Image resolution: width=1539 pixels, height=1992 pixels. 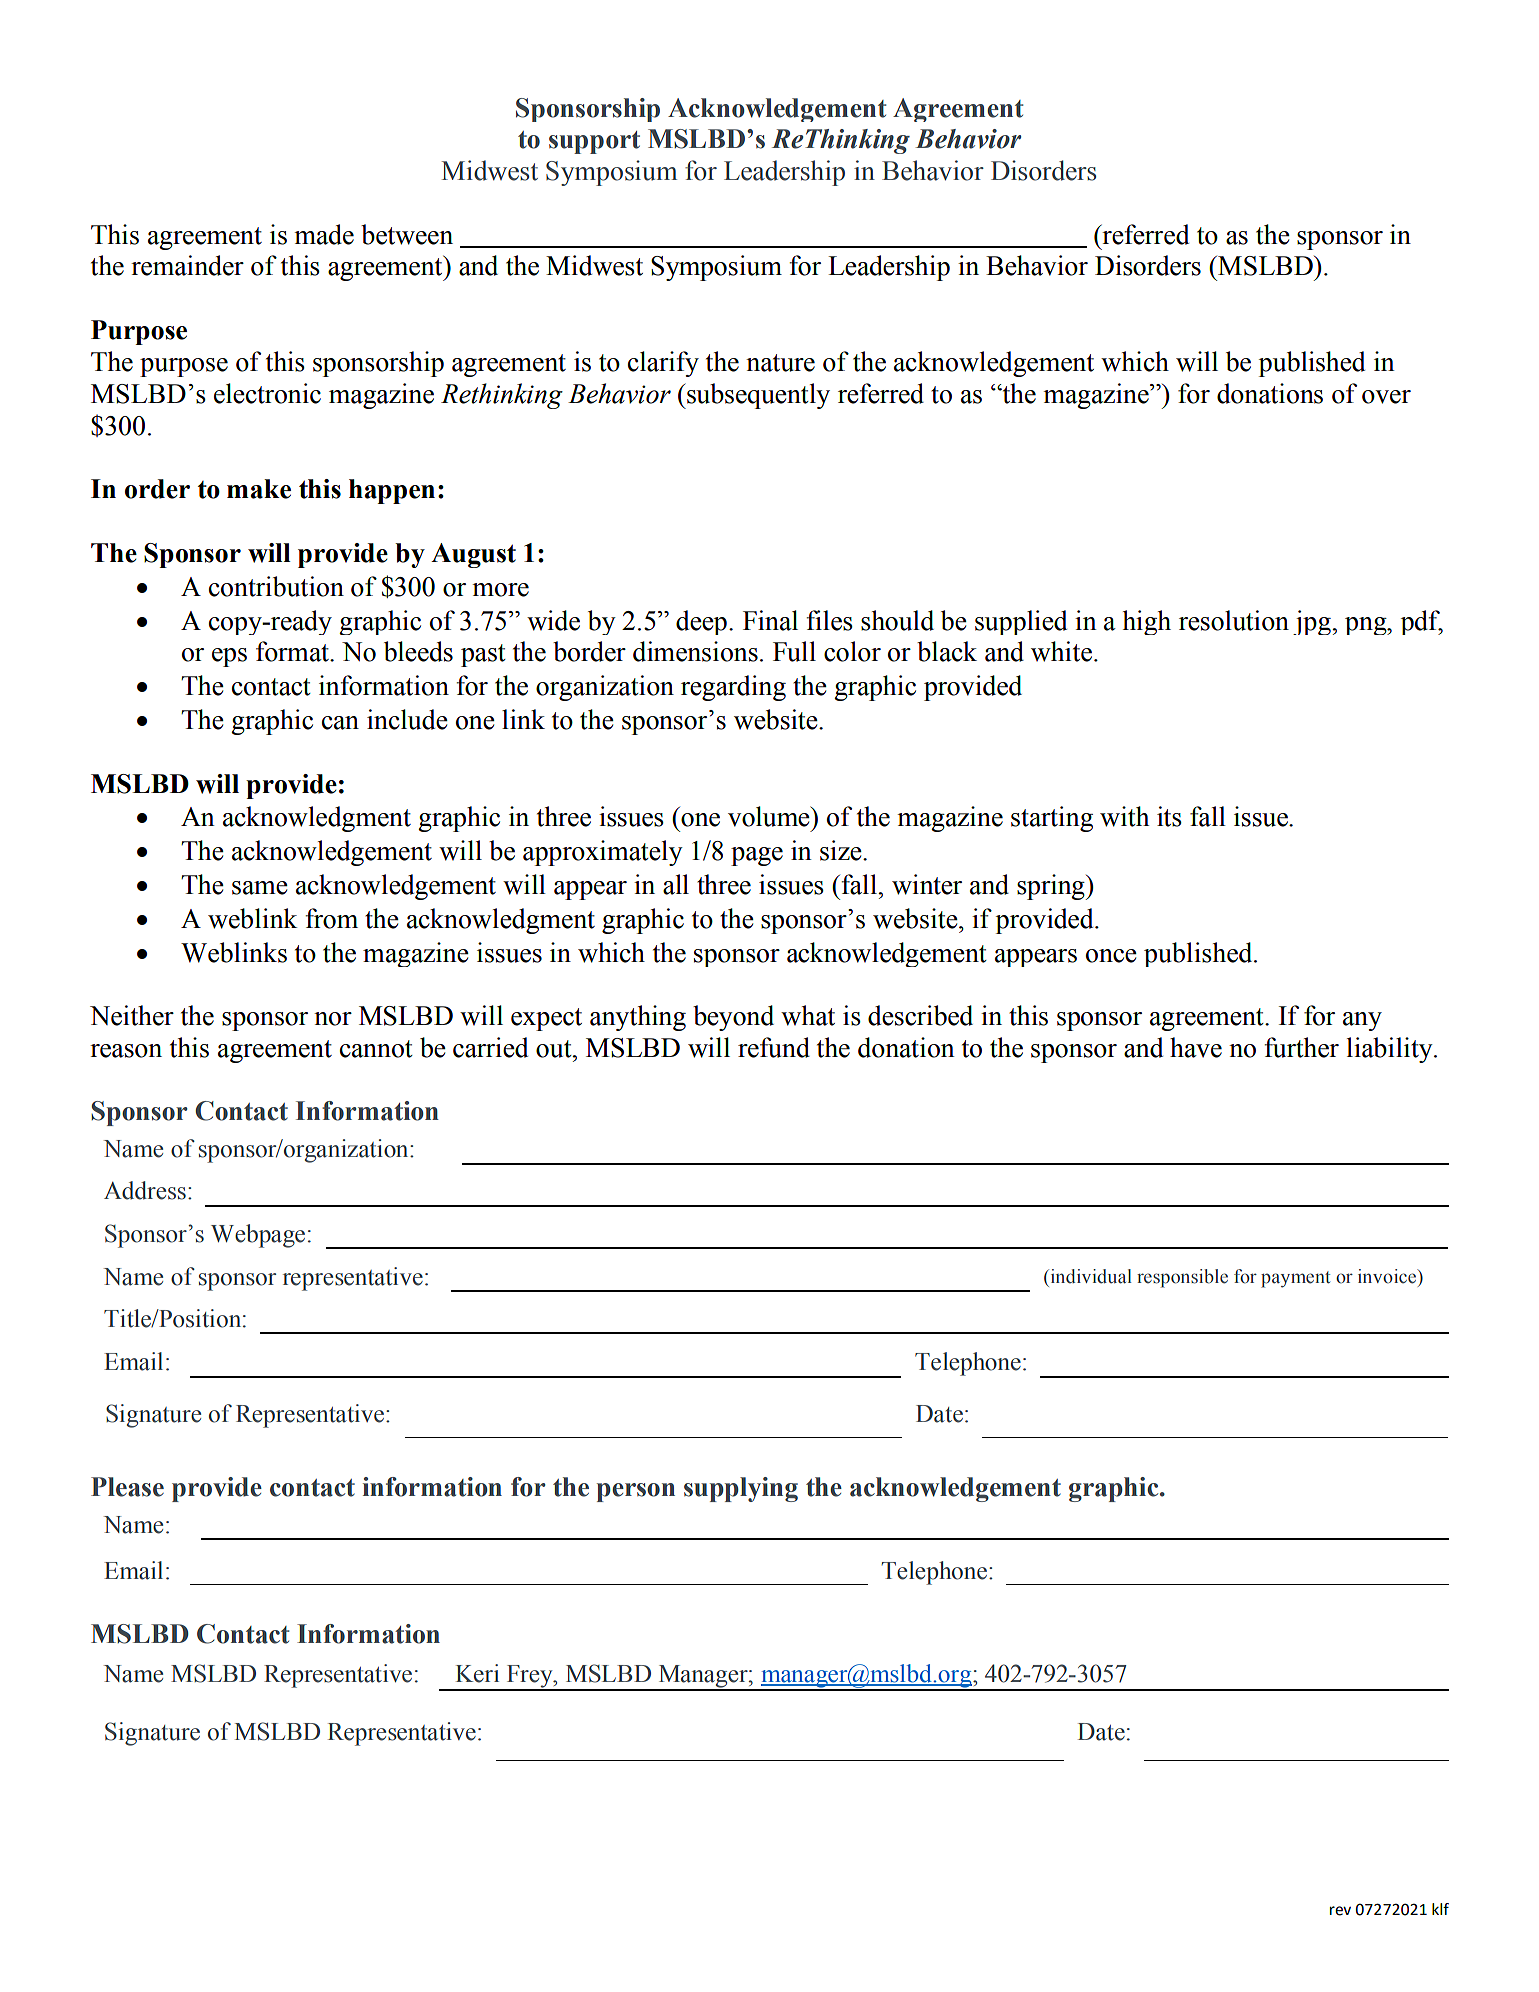 What do you see at coordinates (324, 234) in the image?
I see `made` at bounding box center [324, 234].
